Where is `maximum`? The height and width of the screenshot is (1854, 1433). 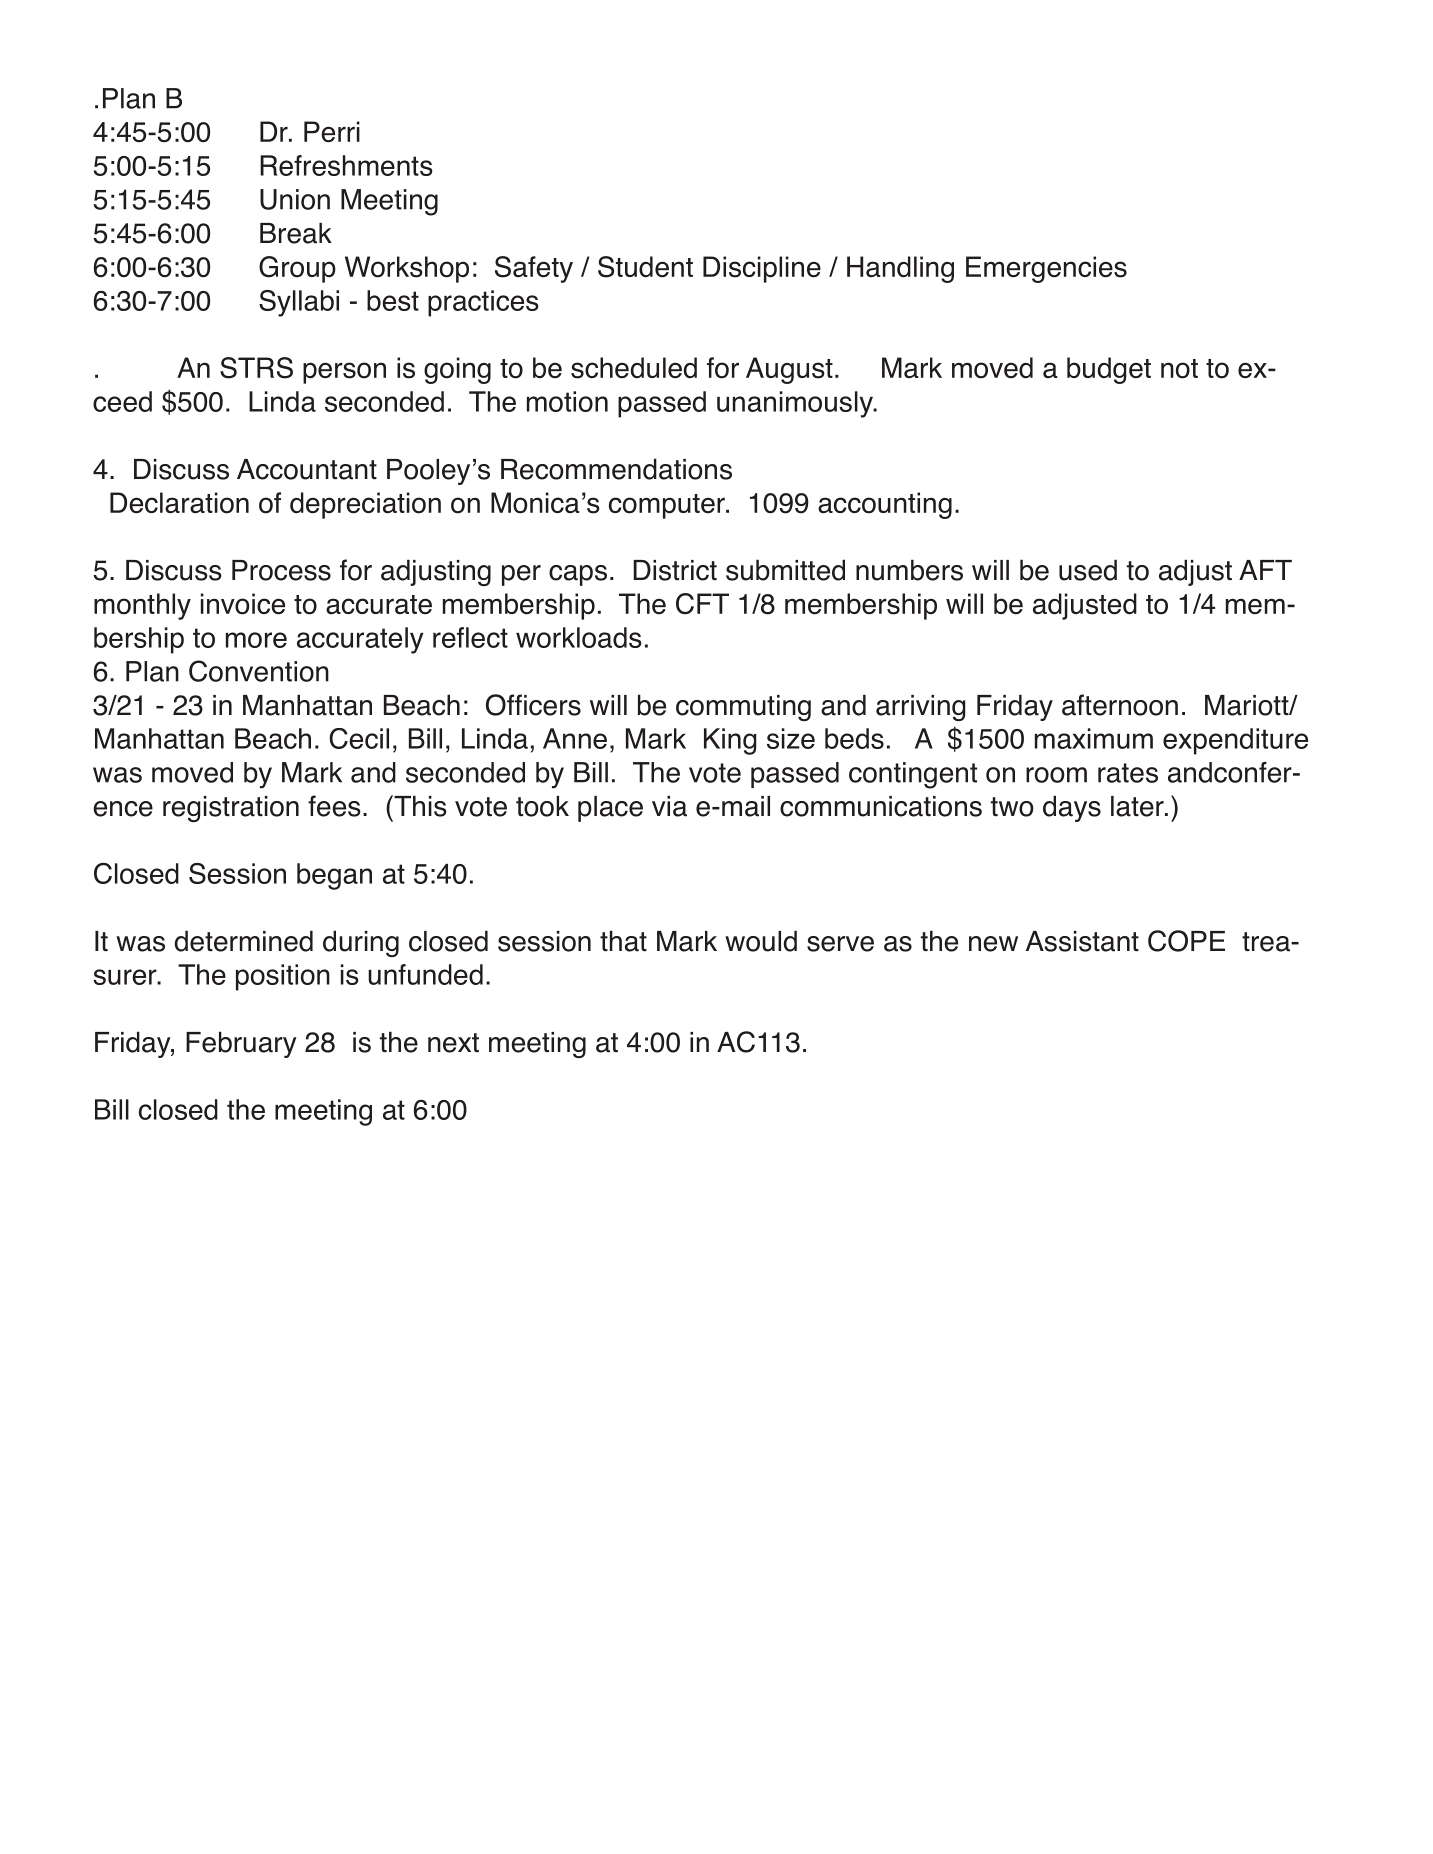 maximum is located at coordinates (1094, 738).
